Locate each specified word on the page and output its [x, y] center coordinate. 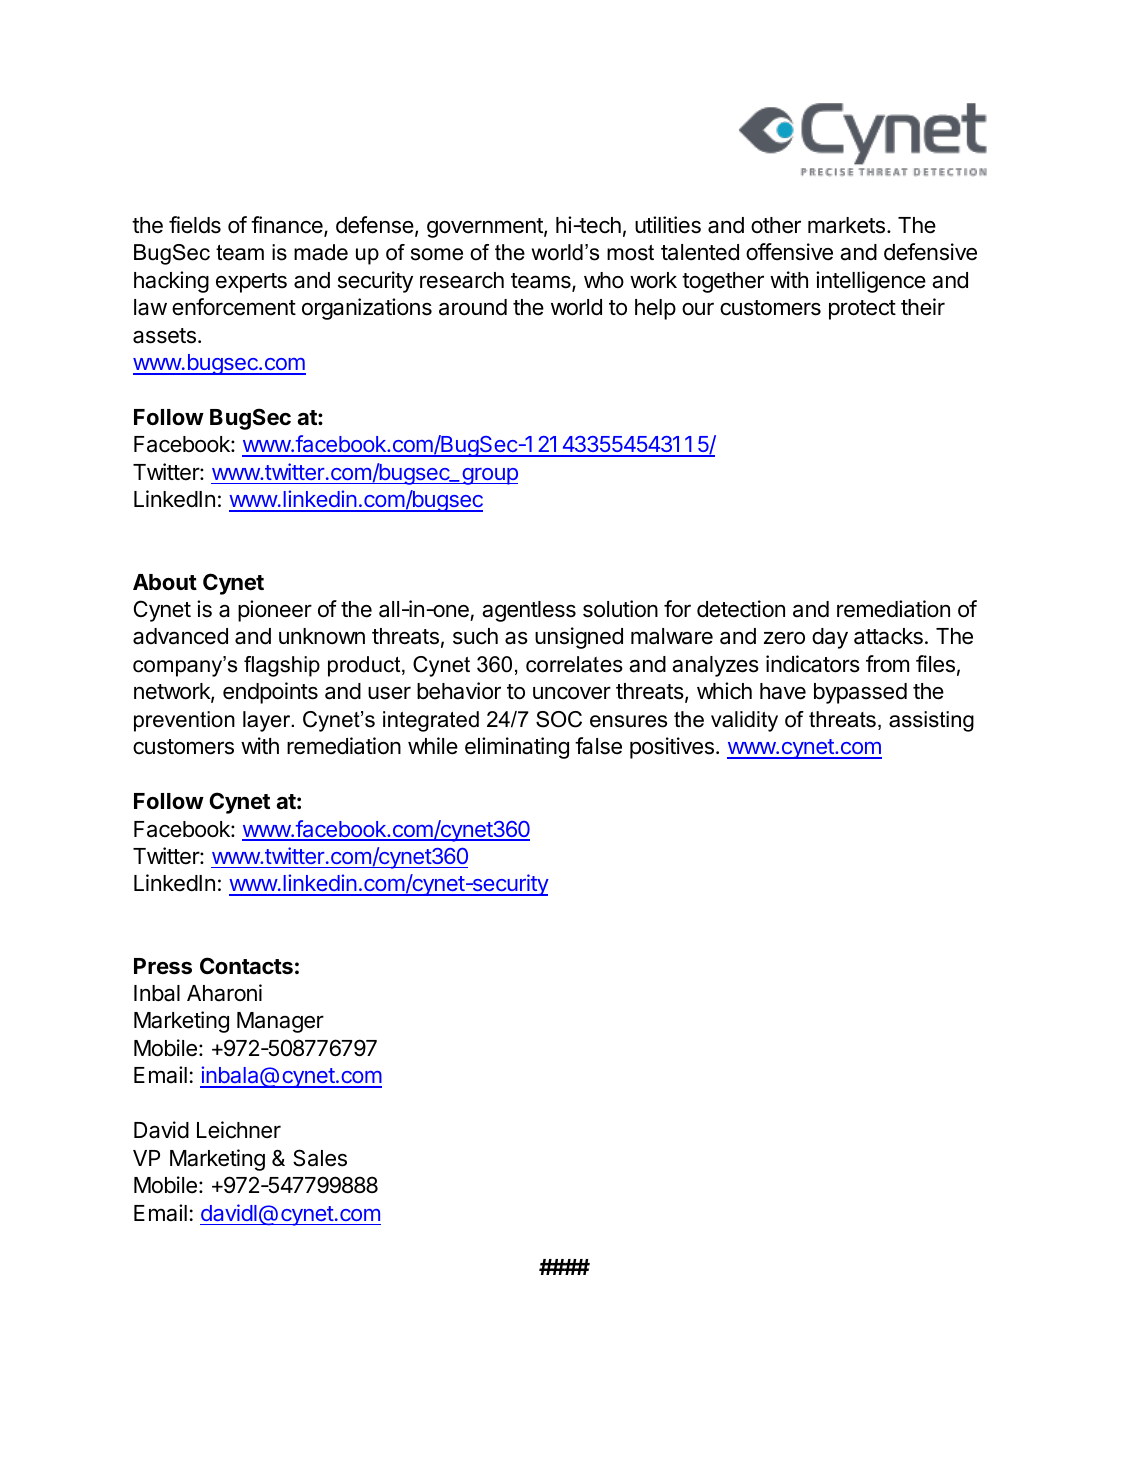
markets [846, 225]
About [165, 582]
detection [741, 609]
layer [268, 721]
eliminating [517, 748]
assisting [931, 721]
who [604, 280]
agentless [529, 611]
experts [251, 283]
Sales [320, 1158]
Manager [280, 1022]
